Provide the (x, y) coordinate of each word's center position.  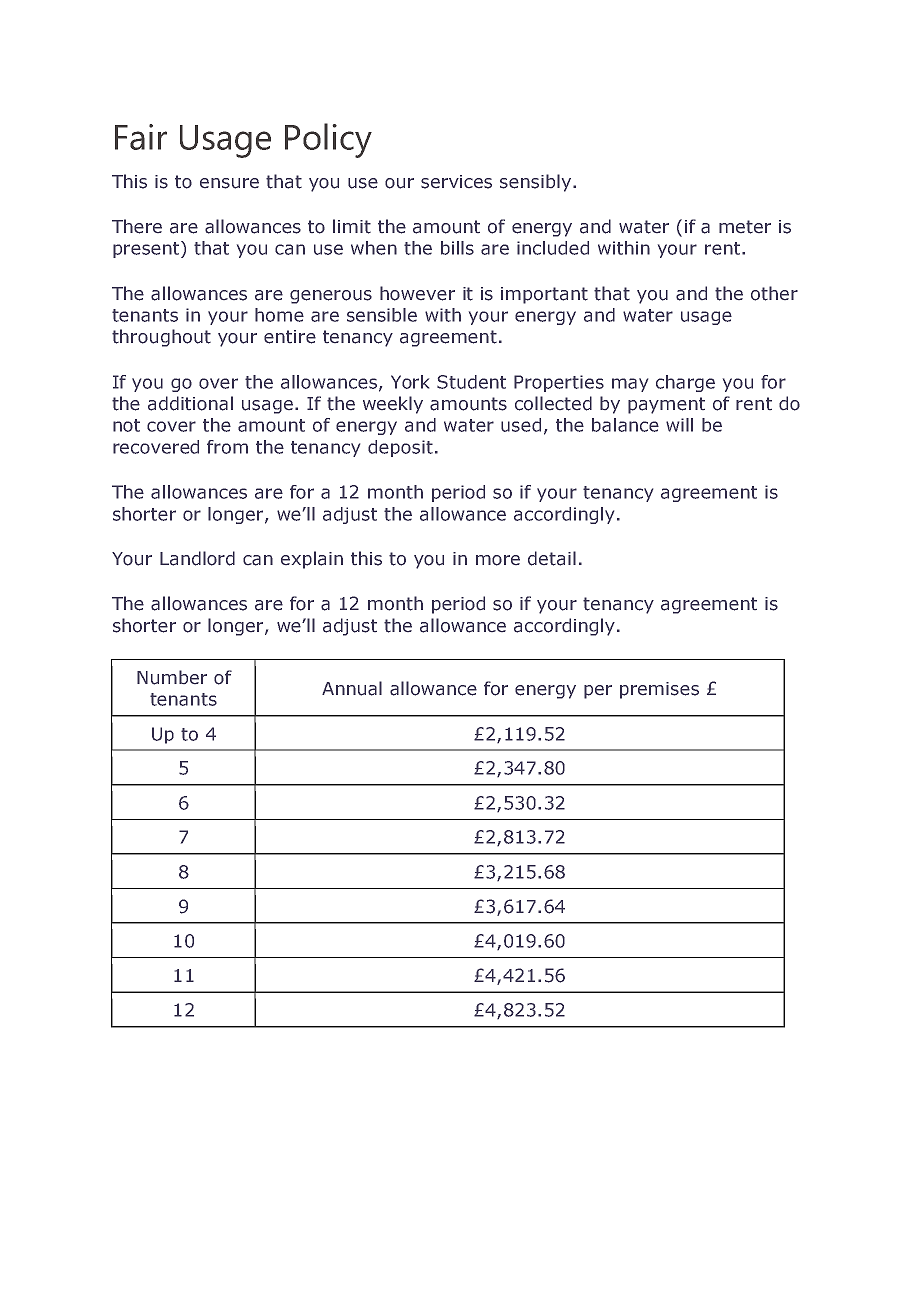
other (774, 293)
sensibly (535, 183)
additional (190, 403)
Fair (141, 137)
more (498, 560)
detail (552, 558)
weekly (393, 405)
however (417, 293)
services (456, 182)
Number (172, 677)
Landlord (197, 558)
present (147, 249)
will (679, 425)
